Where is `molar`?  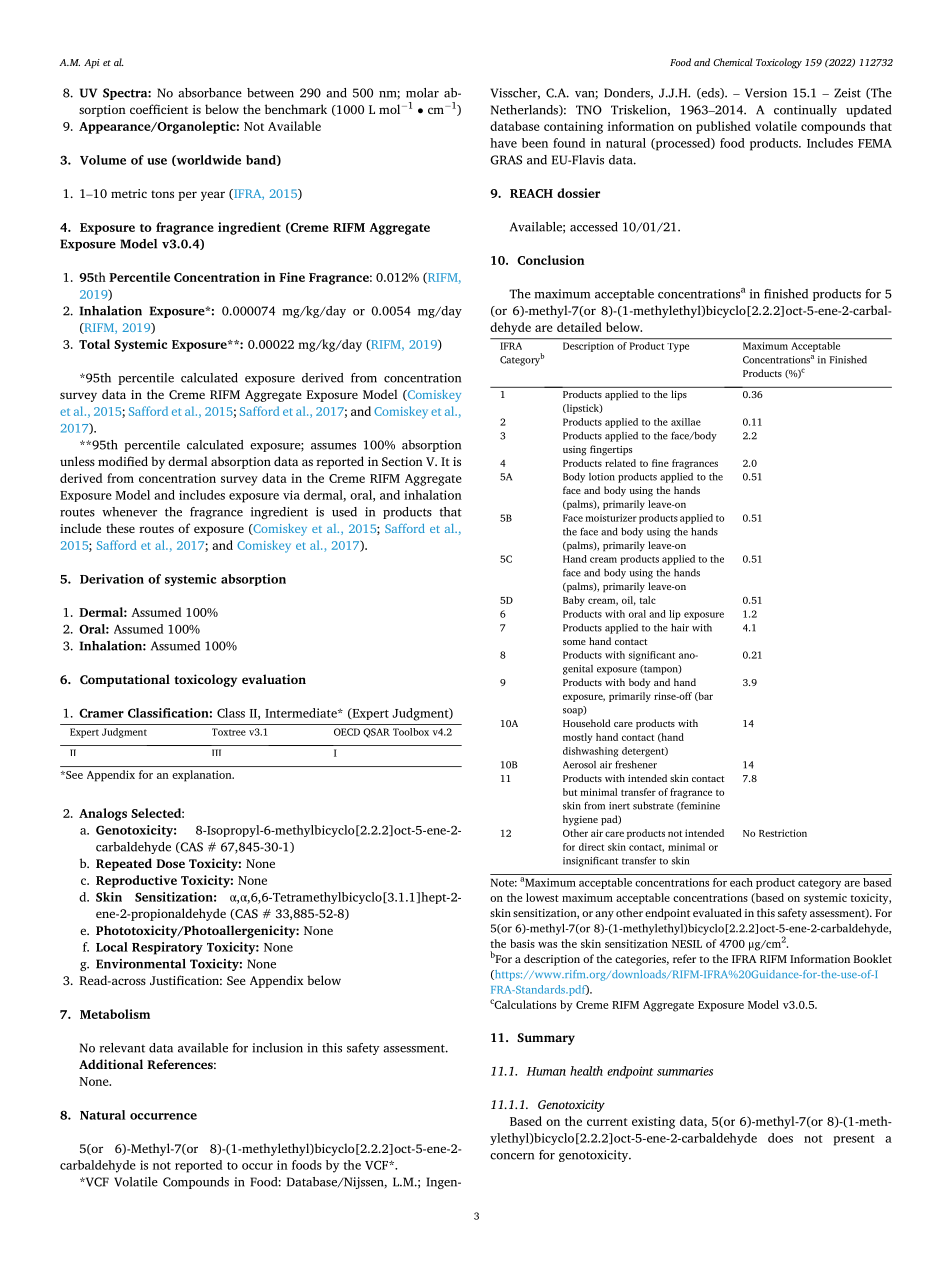 molar is located at coordinates (422, 93).
